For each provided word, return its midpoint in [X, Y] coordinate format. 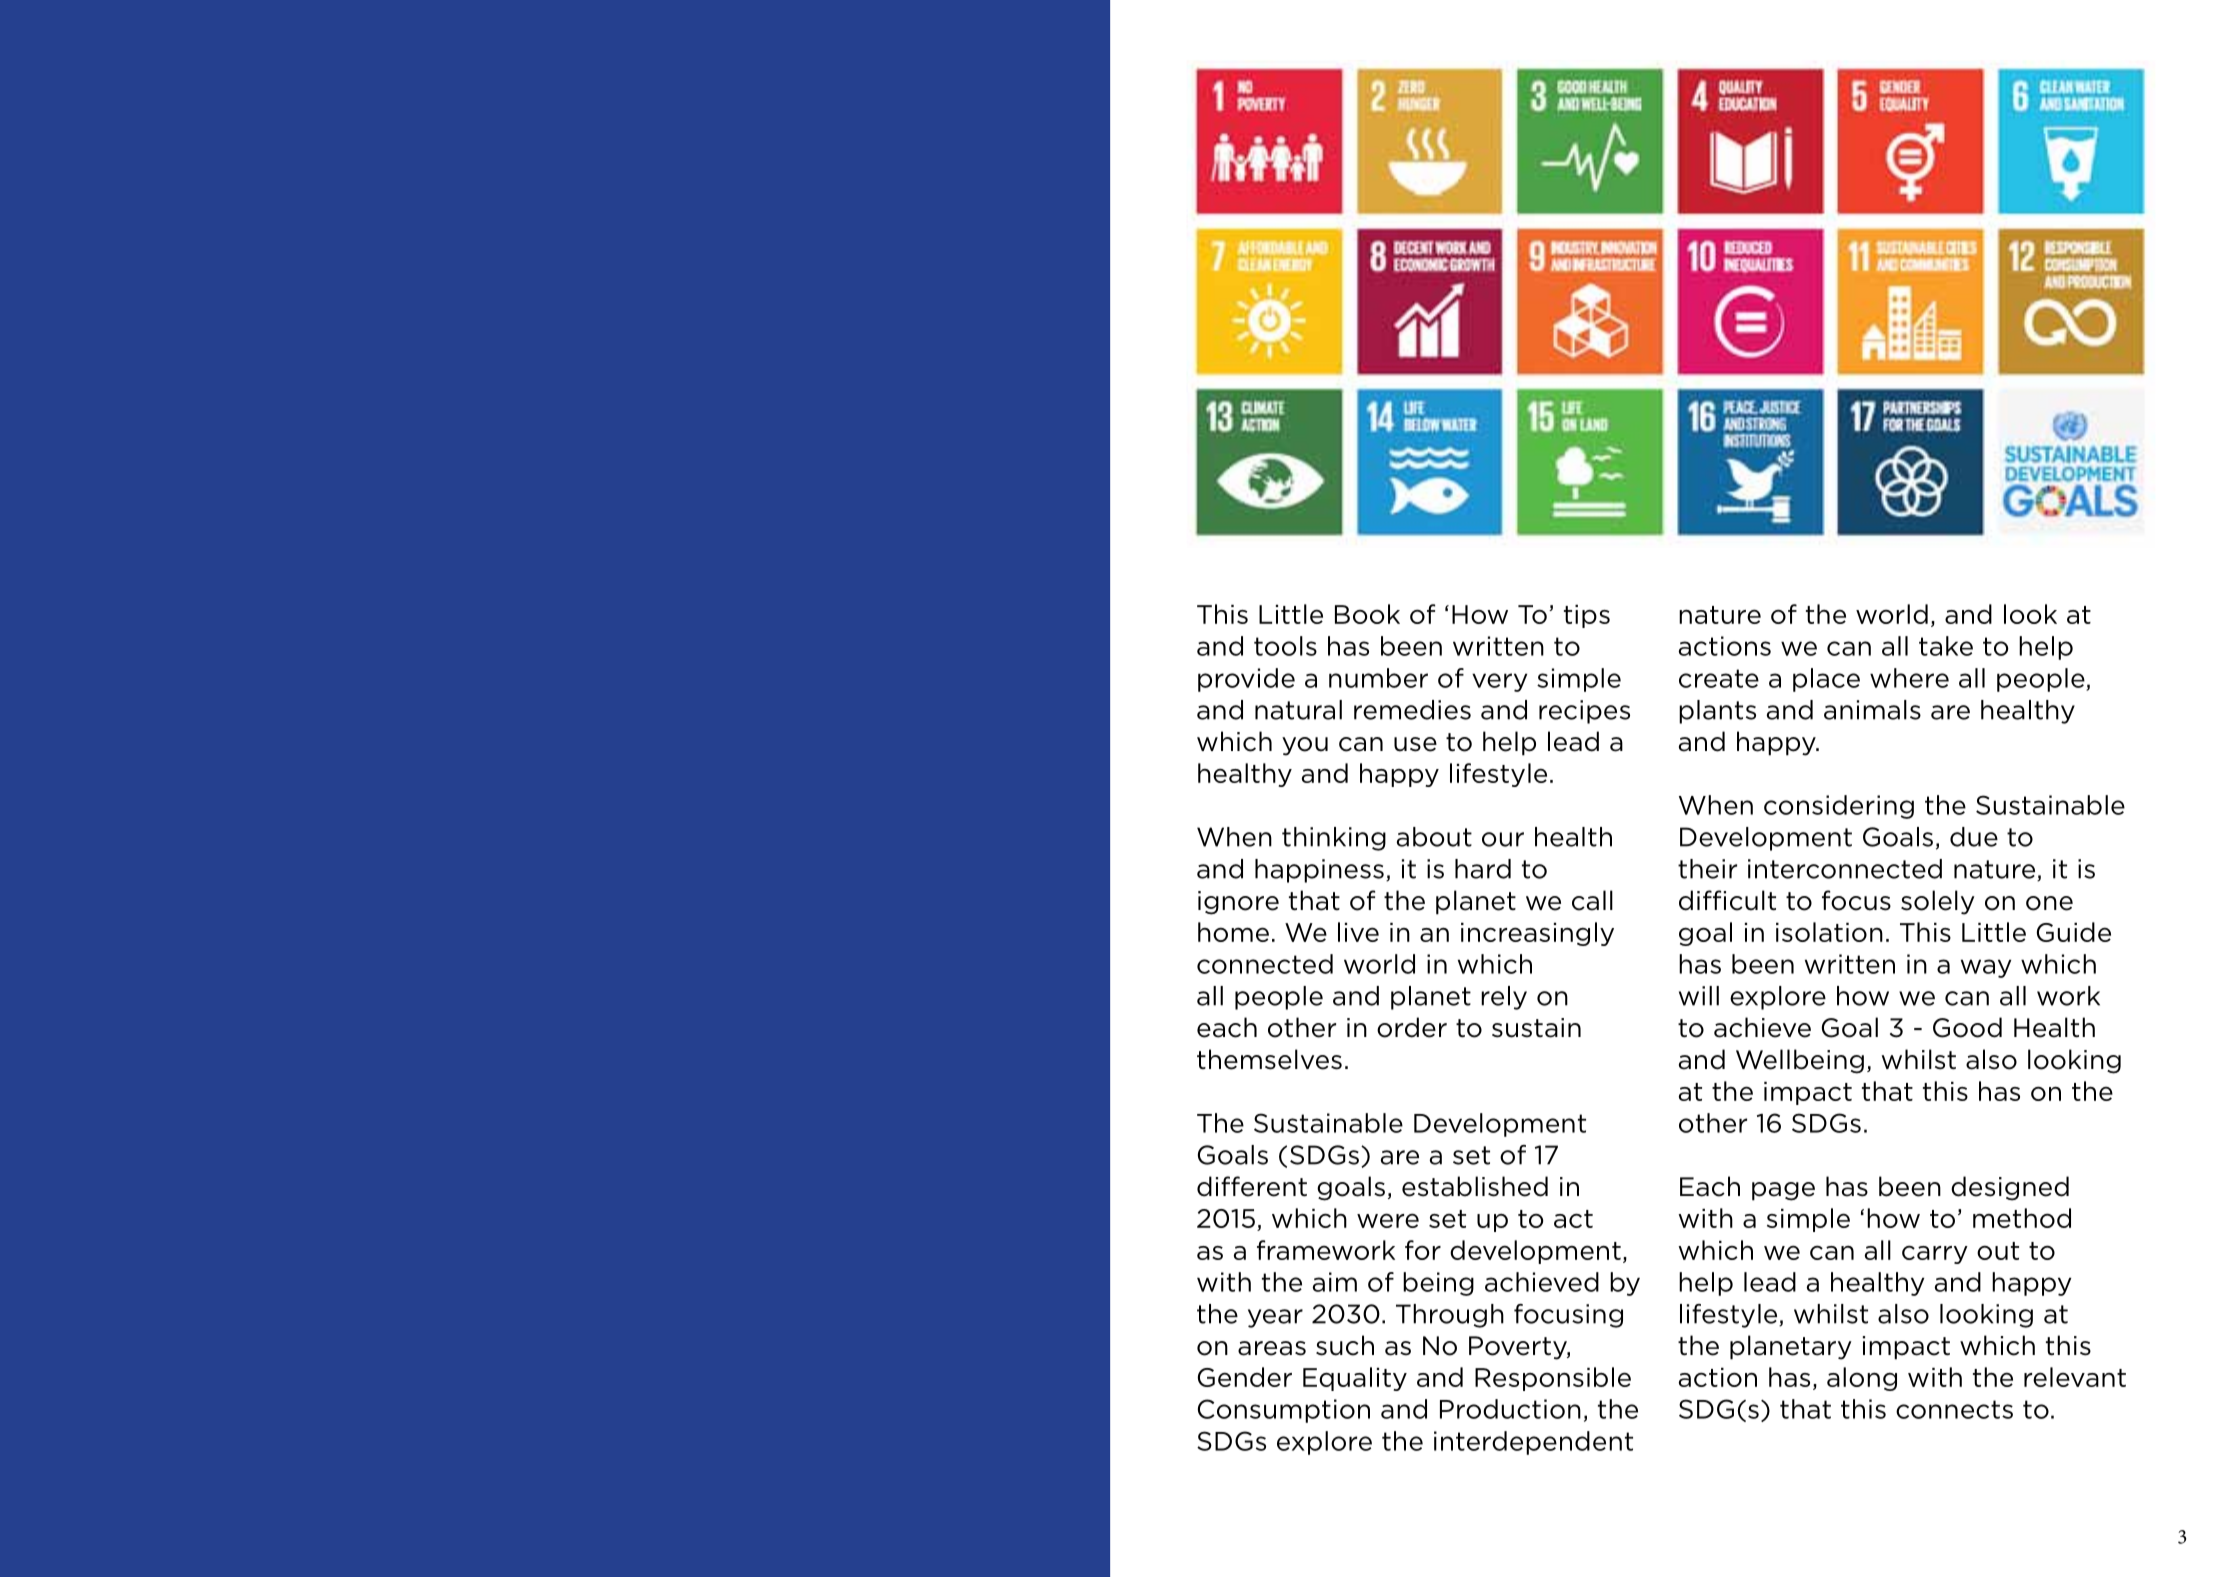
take [1946, 646]
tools [1285, 646]
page [1783, 1191]
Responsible [1553, 1379]
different [1252, 1186]
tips [1587, 616]
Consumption [1284, 1411]
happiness [1319, 871]
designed [2010, 1188]
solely [1938, 902]
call [1592, 900]
